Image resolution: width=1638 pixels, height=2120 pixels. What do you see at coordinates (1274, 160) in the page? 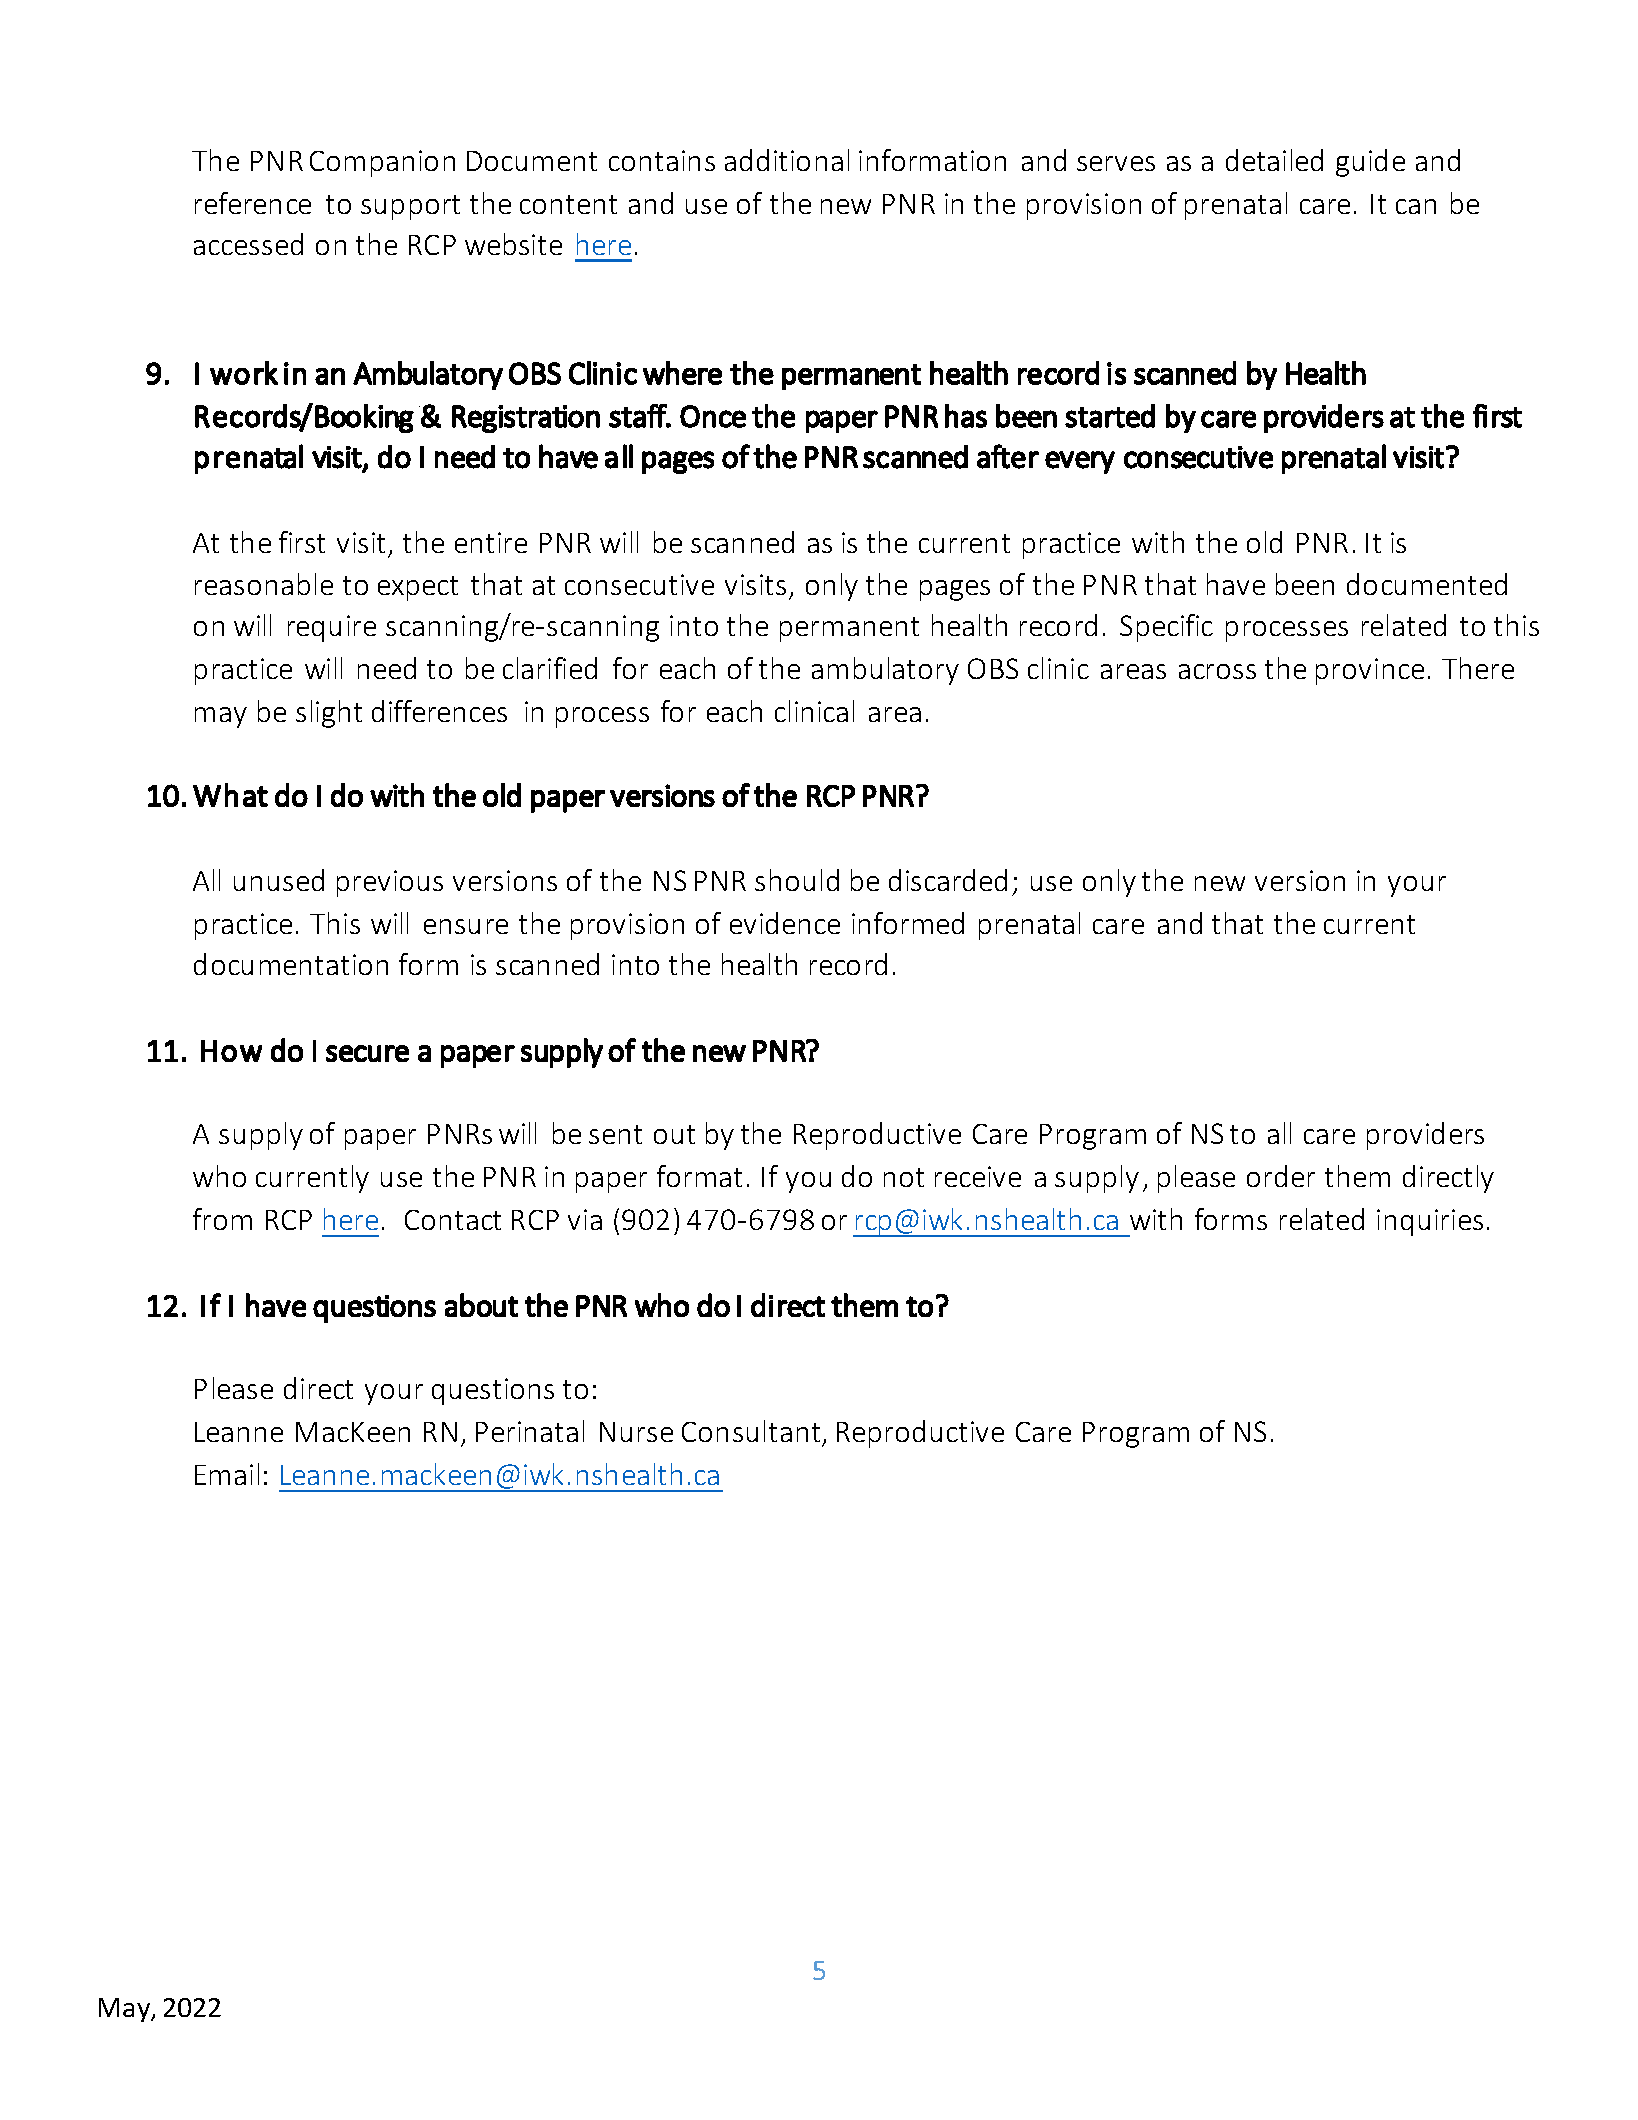
I see `detailed` at bounding box center [1274, 160].
